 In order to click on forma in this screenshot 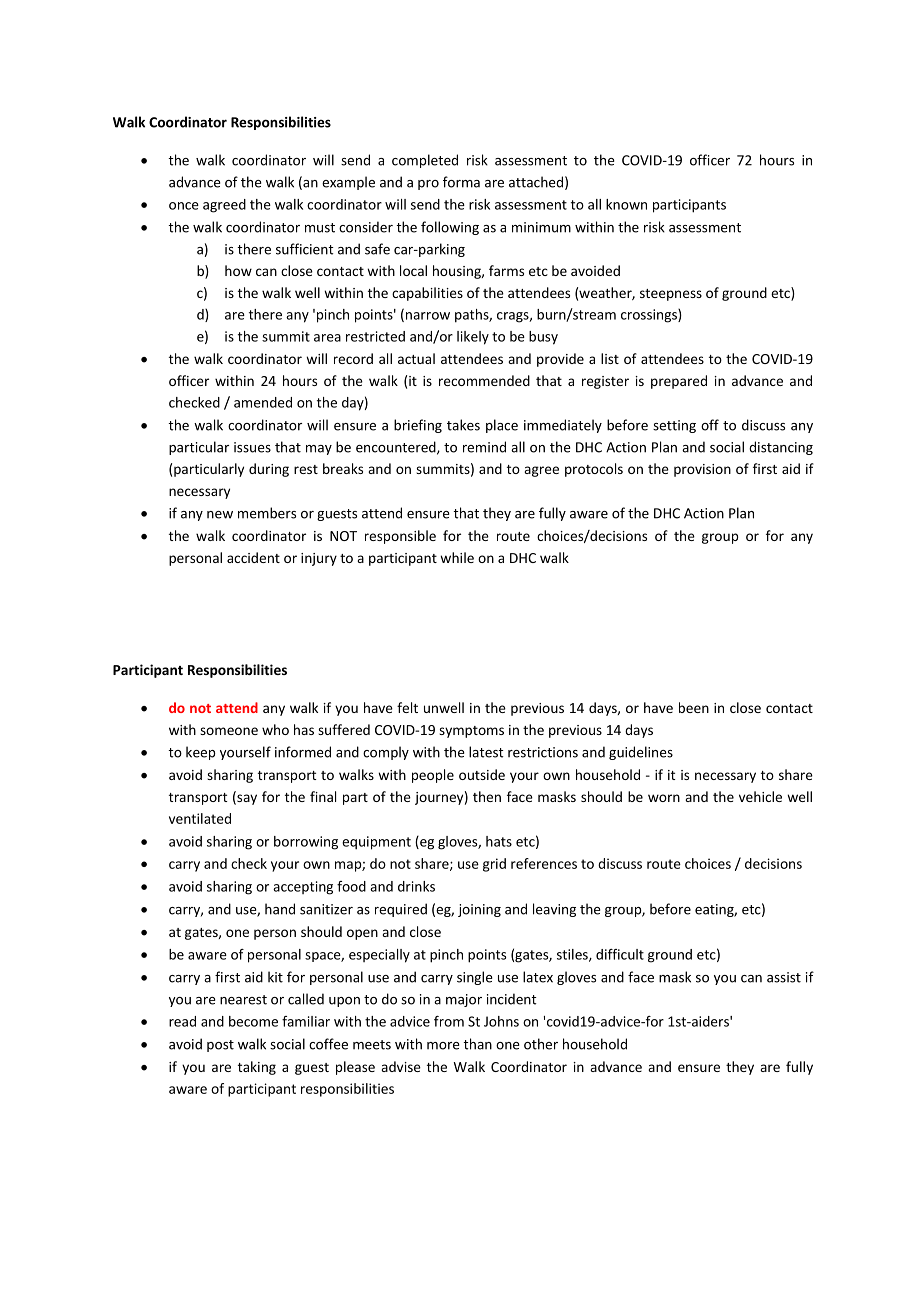, I will do `click(461, 182)`.
